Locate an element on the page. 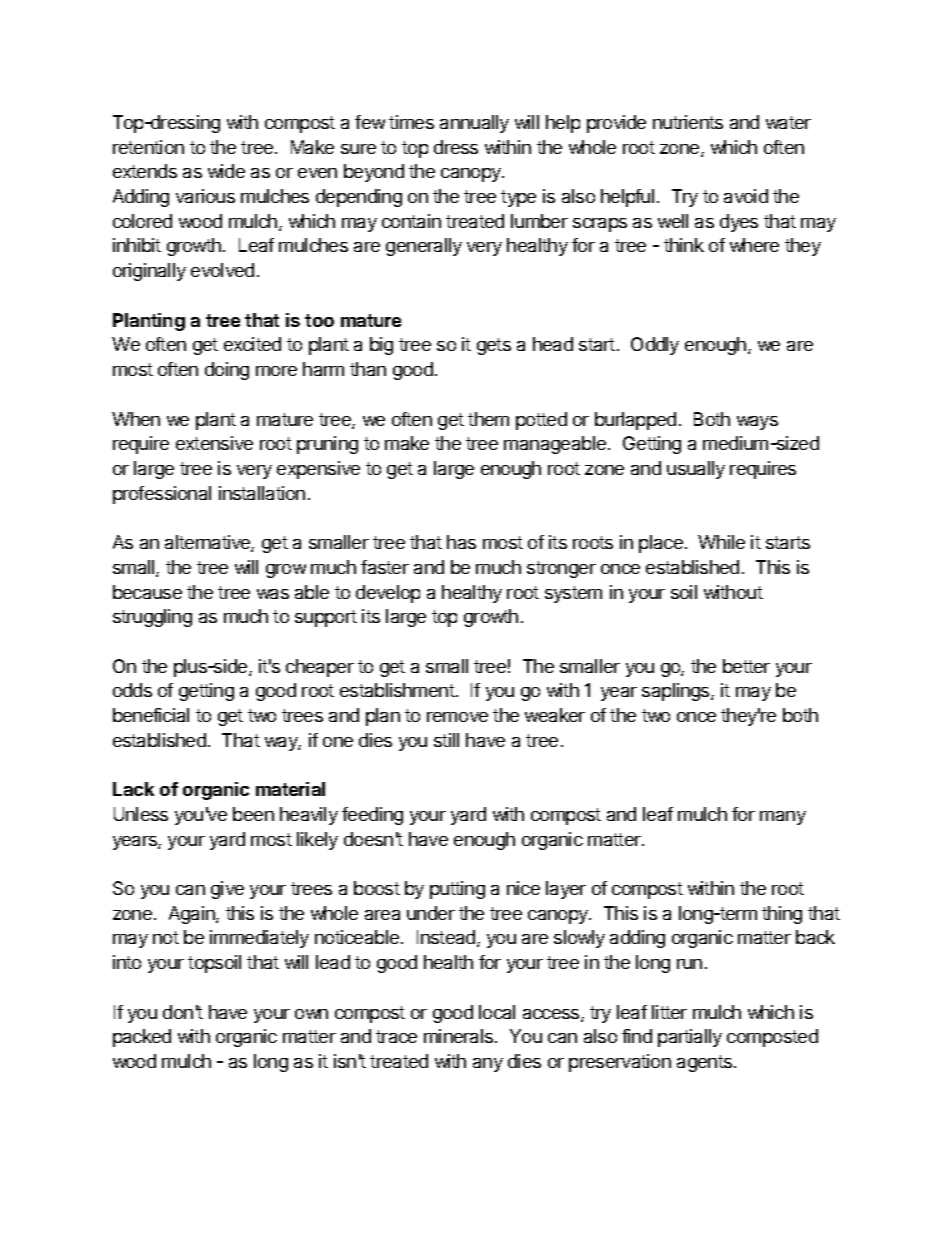 This page has width=952, height=1233. nutrients is located at coordinates (688, 122).
